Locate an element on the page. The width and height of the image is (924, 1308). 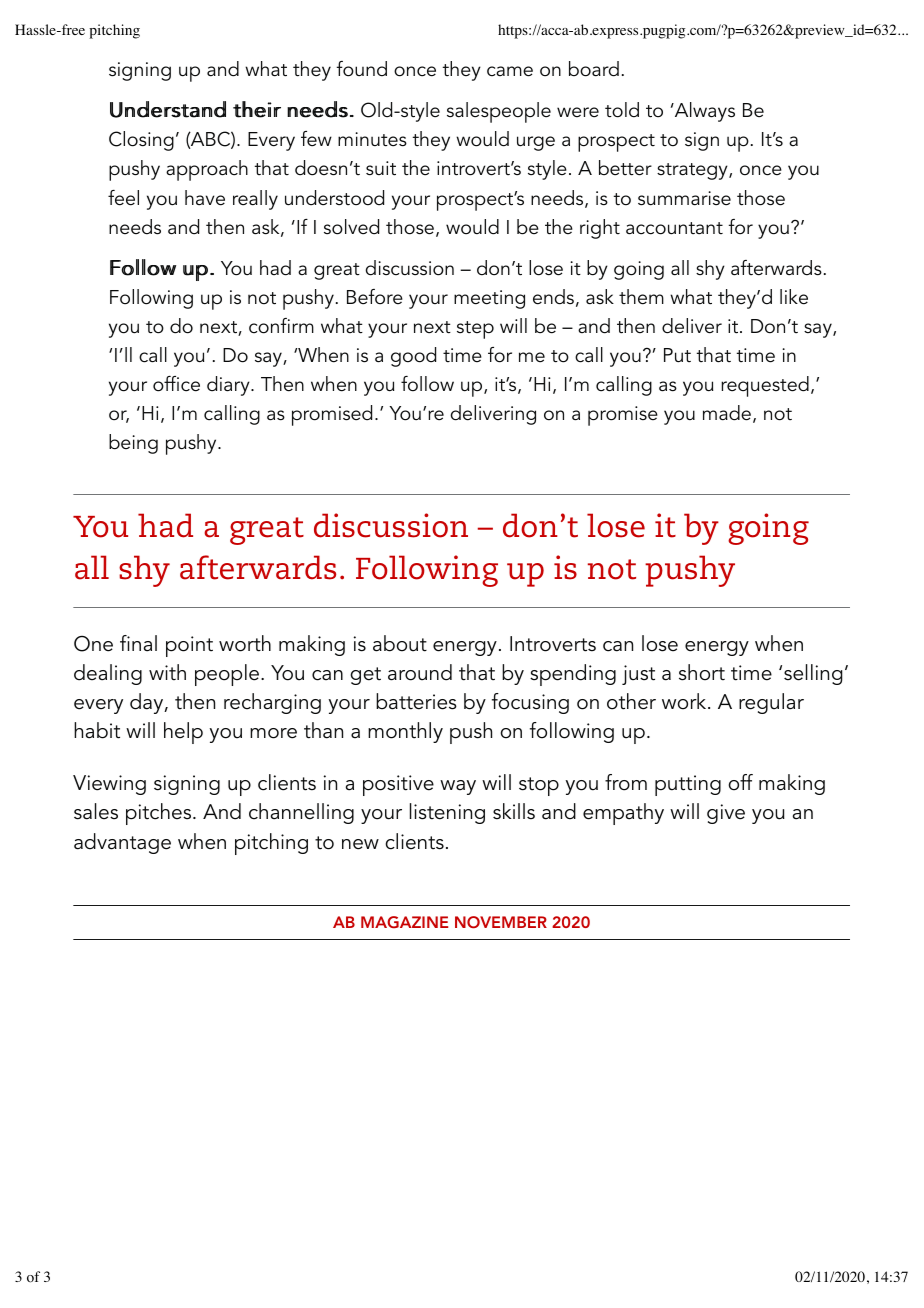
point is located at coordinates (189, 646).
